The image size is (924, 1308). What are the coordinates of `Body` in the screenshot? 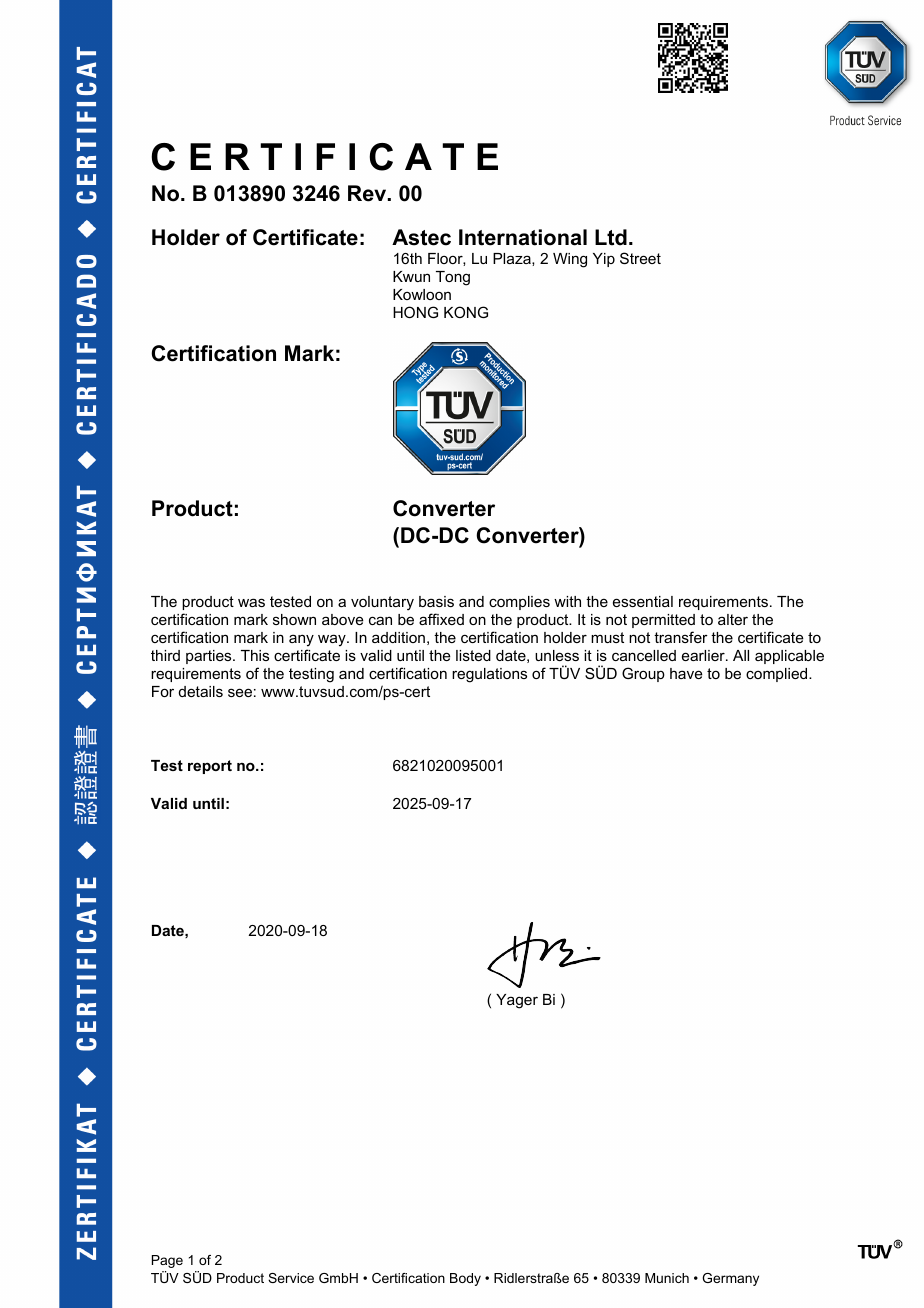 It's located at (465, 1279).
